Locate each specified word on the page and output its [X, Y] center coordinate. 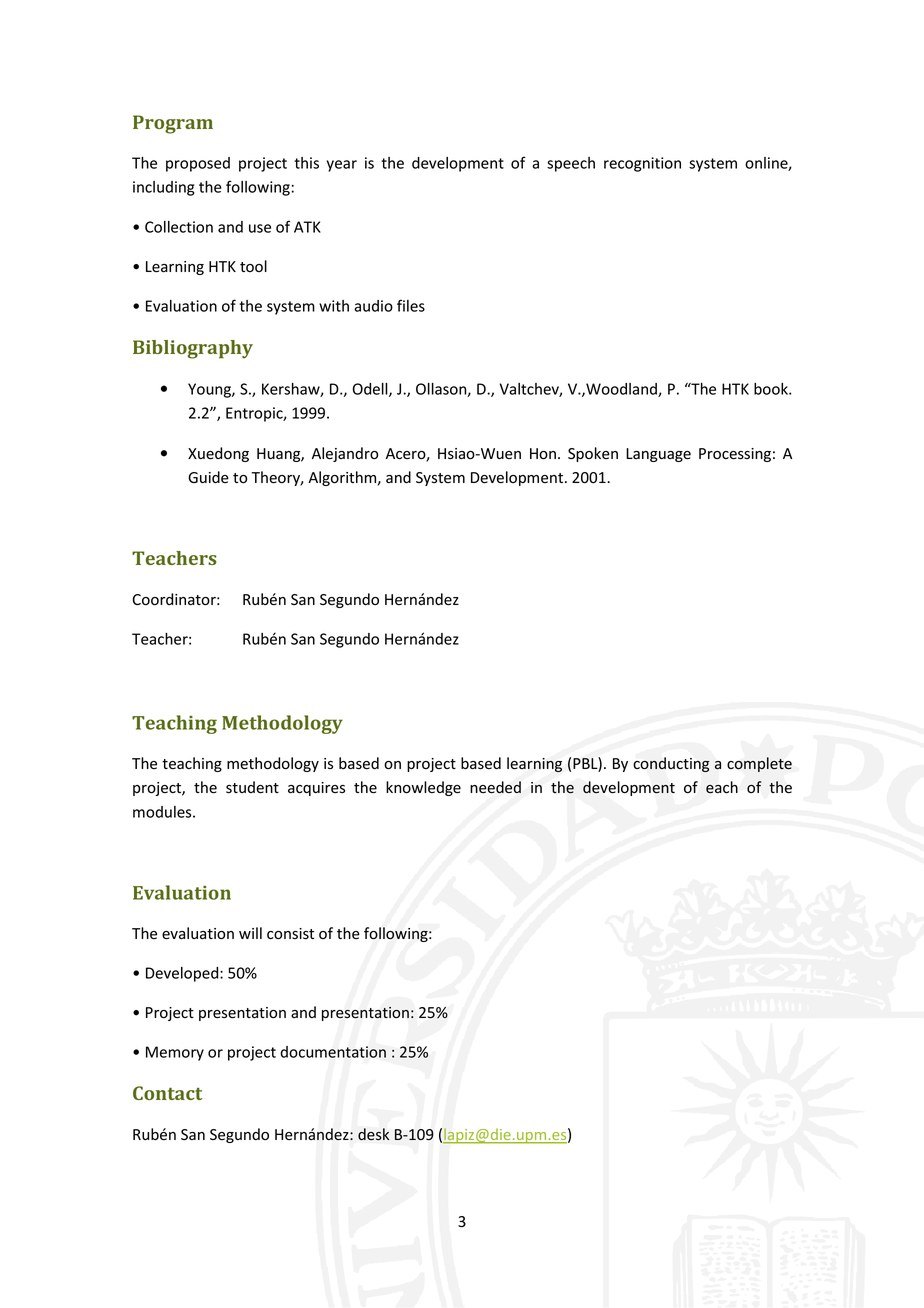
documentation [333, 1052]
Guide [208, 477]
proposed [198, 164]
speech [571, 164]
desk [374, 1134]
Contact [167, 1093]
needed [495, 787]
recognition [642, 164]
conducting [671, 764]
